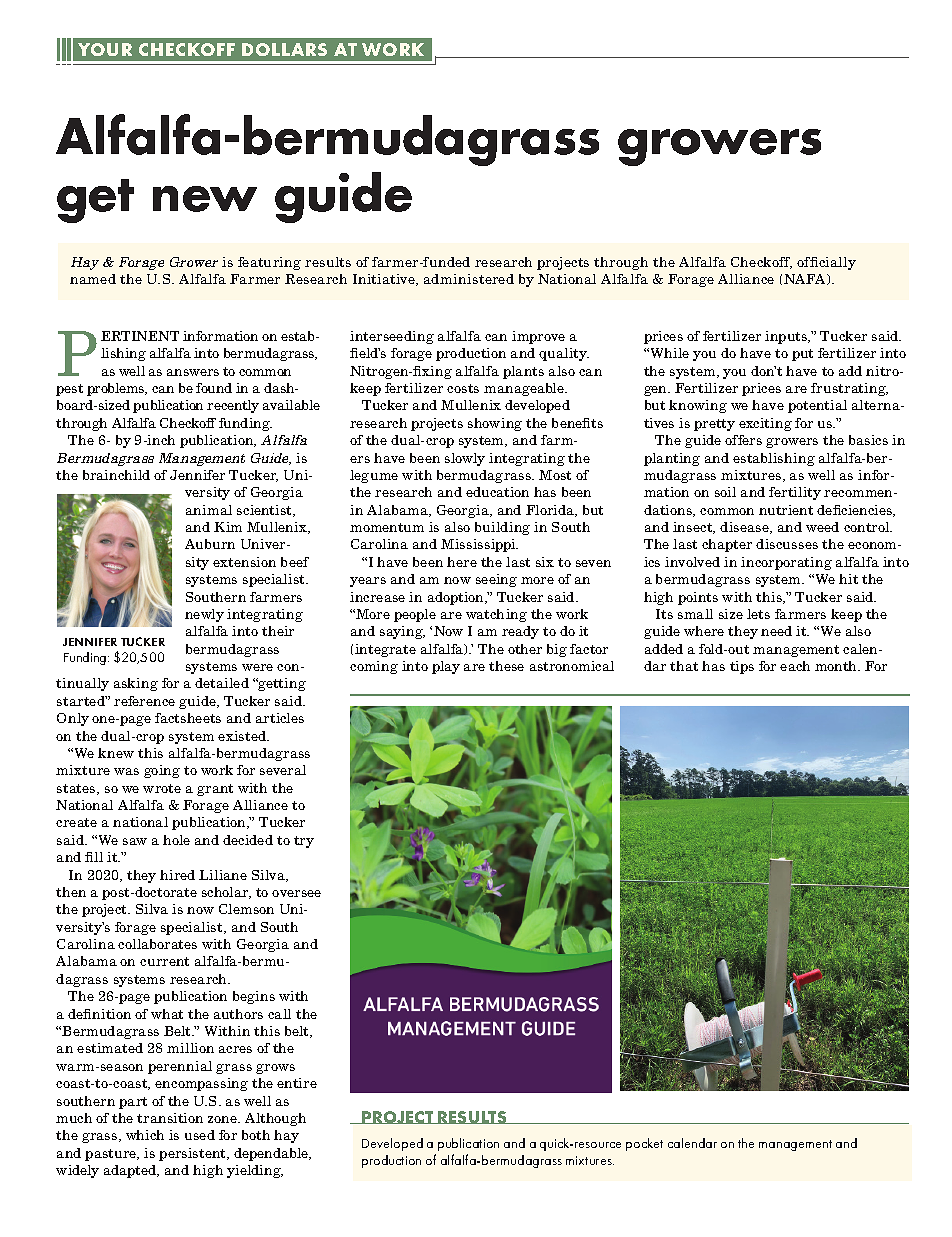 Image resolution: width=952 pixels, height=1237 pixels. I want to click on YOUR, so click(105, 49).
